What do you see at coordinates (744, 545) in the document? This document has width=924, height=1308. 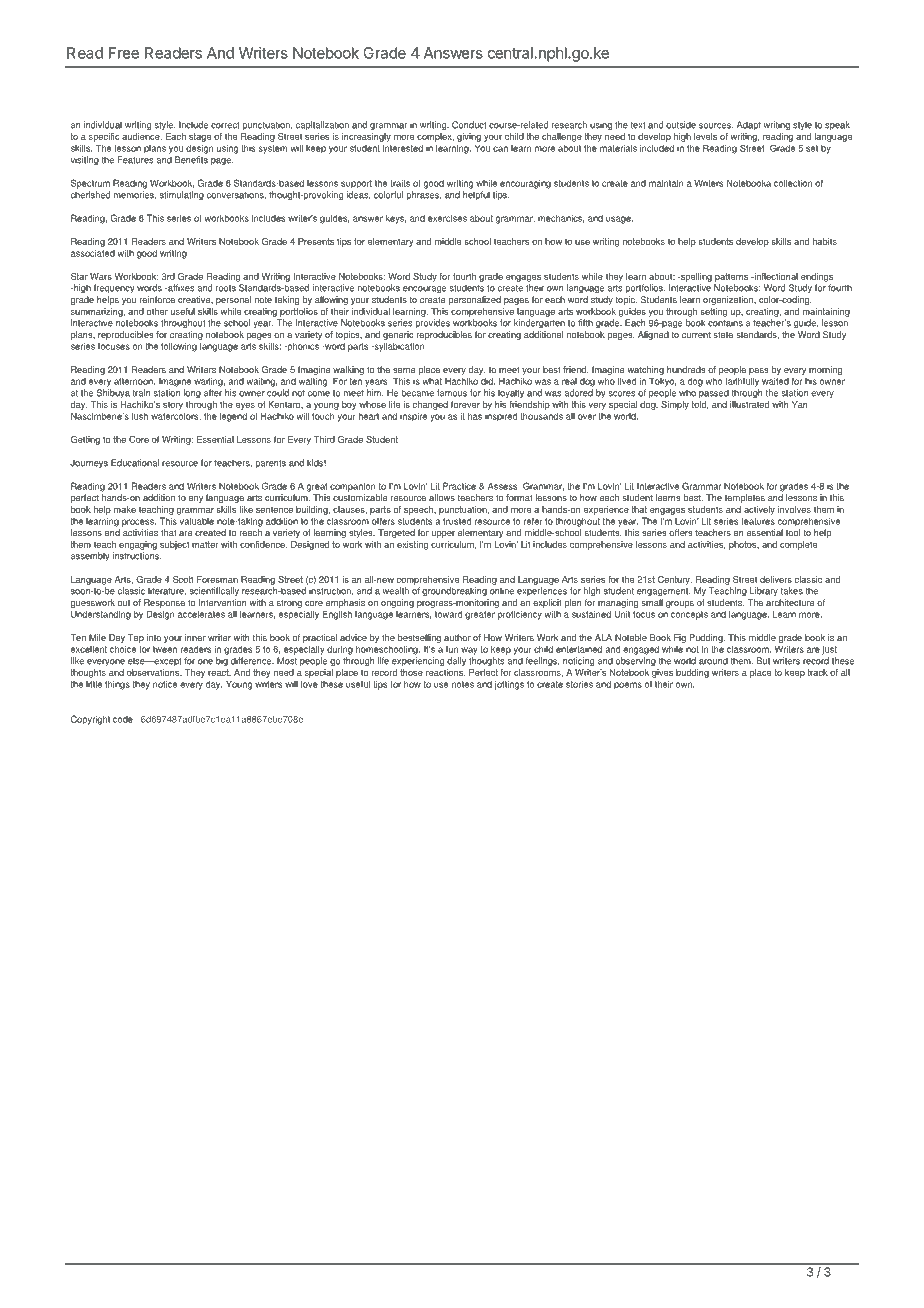 I see `photos` at bounding box center [744, 545].
